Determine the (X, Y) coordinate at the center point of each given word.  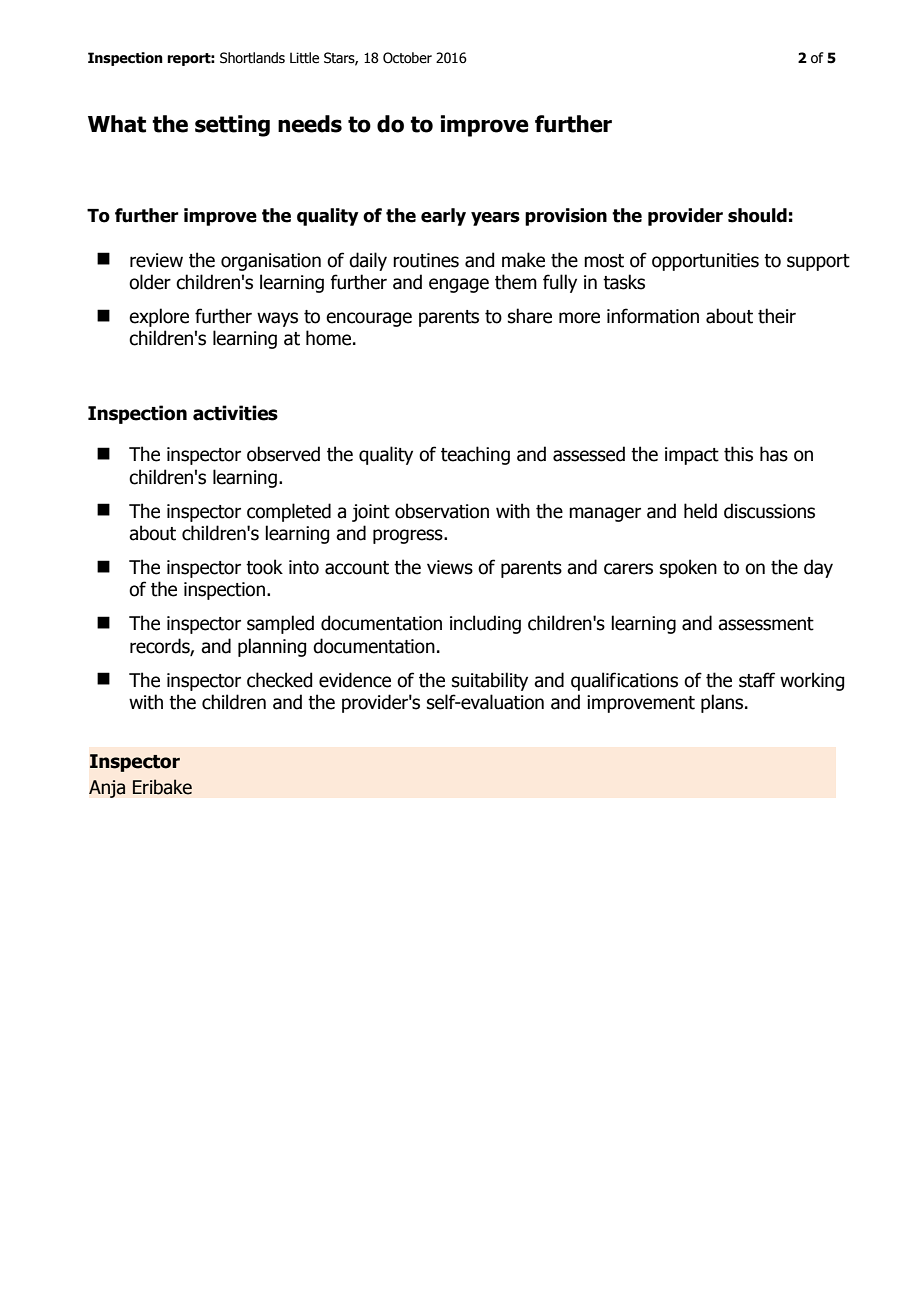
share (530, 316)
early (443, 217)
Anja (107, 789)
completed (289, 512)
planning (272, 647)
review (156, 260)
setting (232, 126)
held (700, 511)
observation (442, 511)
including (485, 624)
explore (159, 317)
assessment (766, 624)
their (777, 316)
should (757, 215)
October (407, 58)
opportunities (705, 262)
